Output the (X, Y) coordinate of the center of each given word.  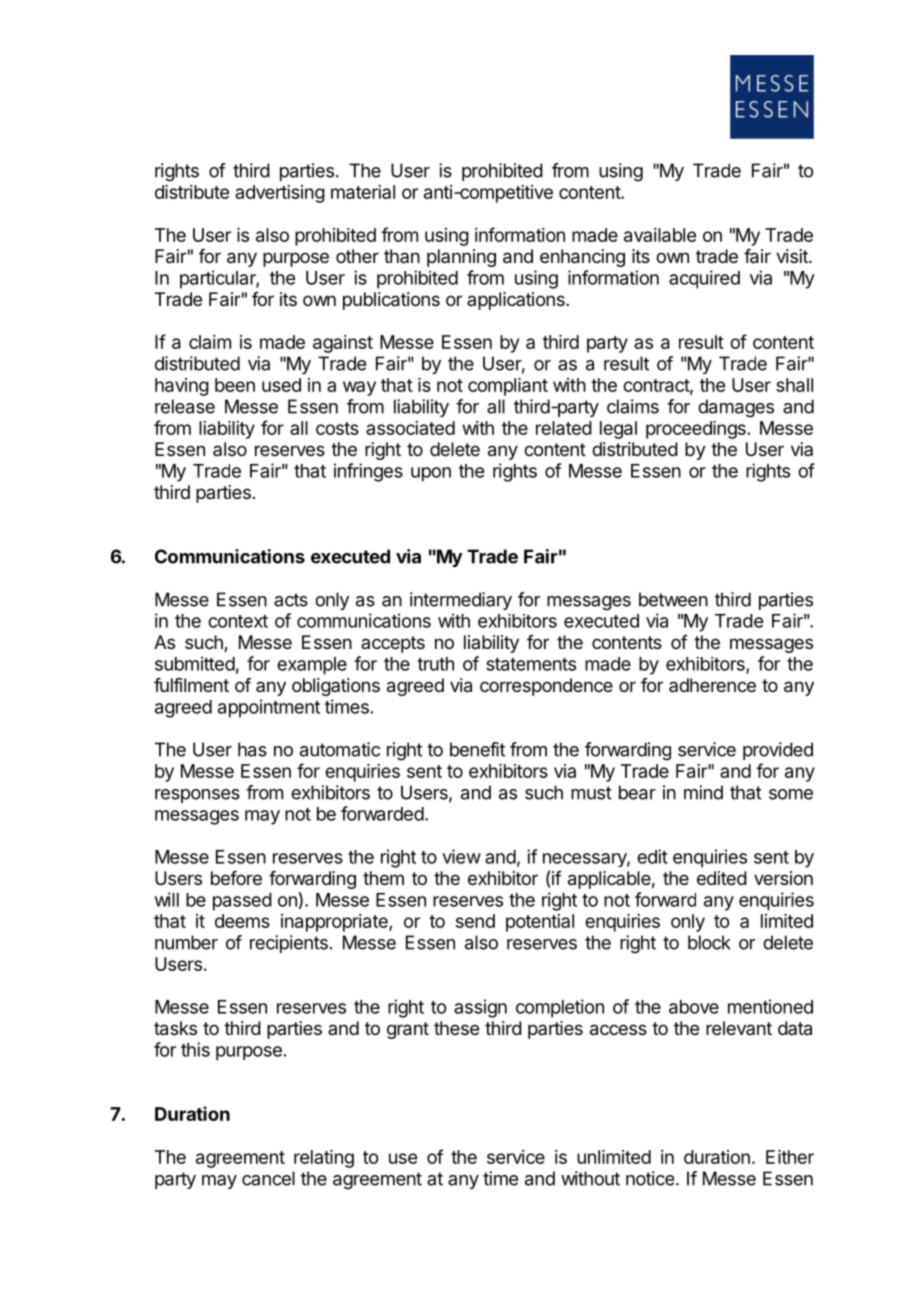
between (673, 599)
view (461, 856)
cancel (268, 1178)
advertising (280, 194)
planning (461, 258)
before (236, 878)
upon (431, 474)
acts (291, 600)
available (660, 235)
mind (703, 792)
